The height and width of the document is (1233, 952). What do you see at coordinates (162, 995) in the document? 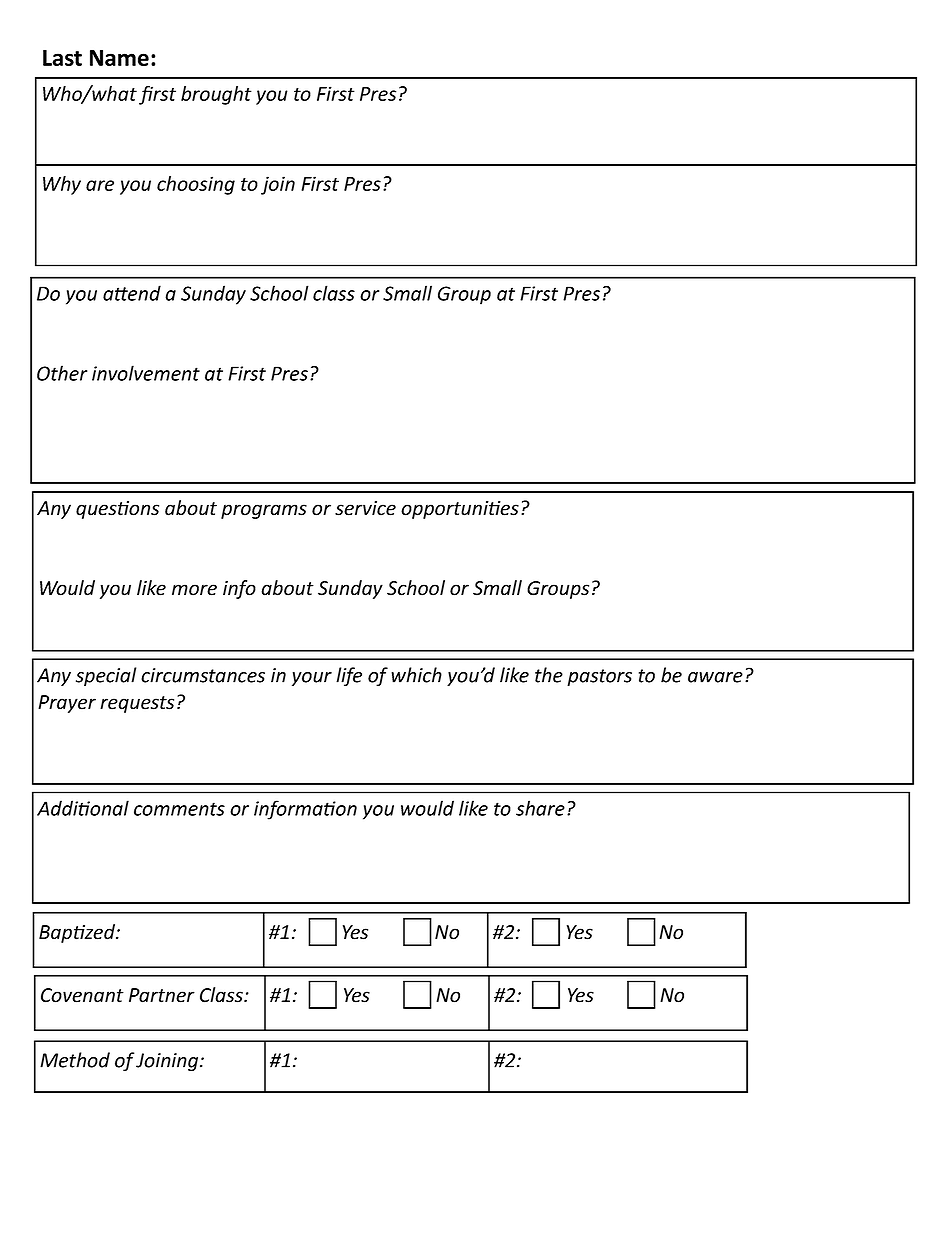
I see `Partner` at bounding box center [162, 995].
